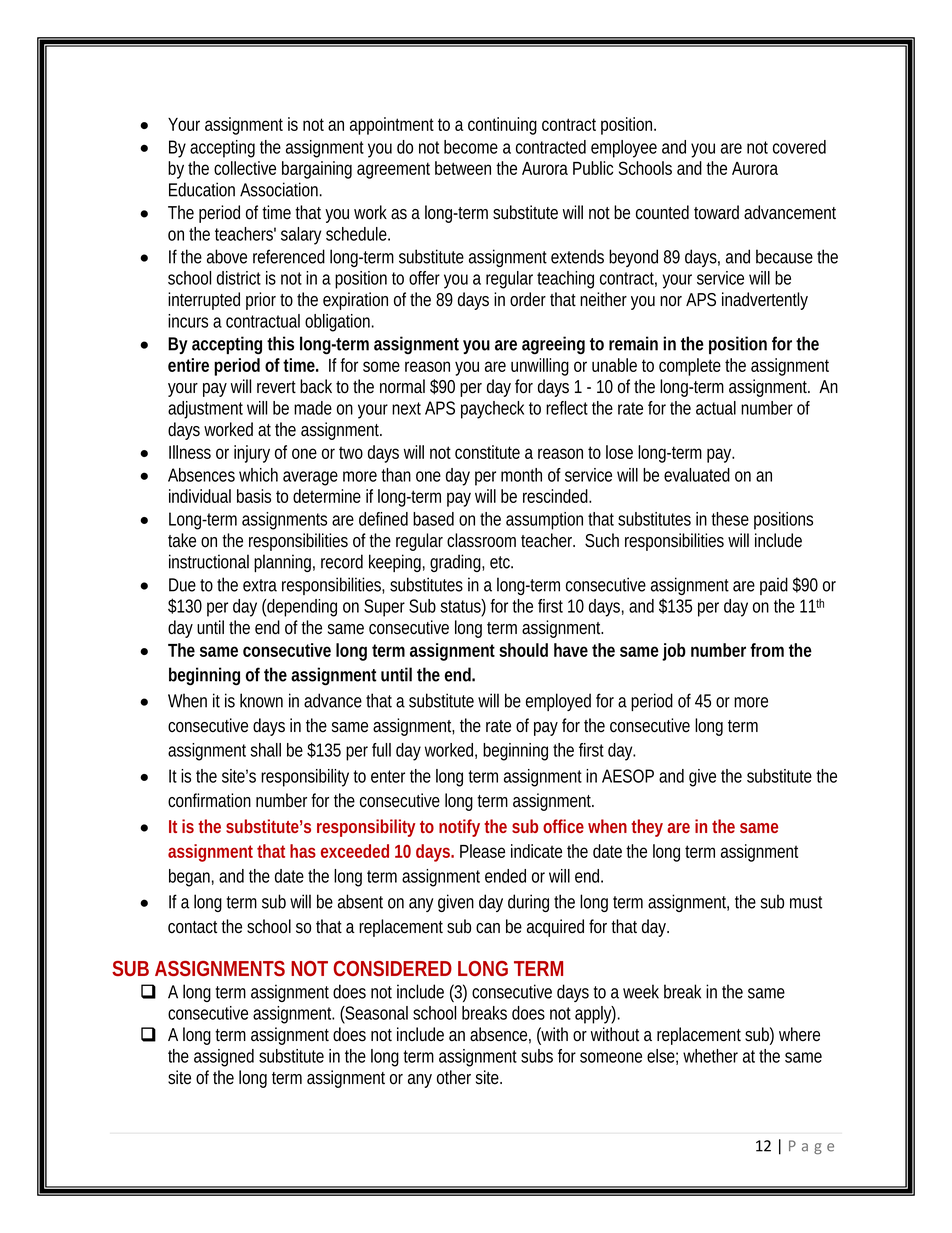 This screenshot has width=952, height=1233. What do you see at coordinates (224, 1058) in the screenshot?
I see `assigned` at bounding box center [224, 1058].
